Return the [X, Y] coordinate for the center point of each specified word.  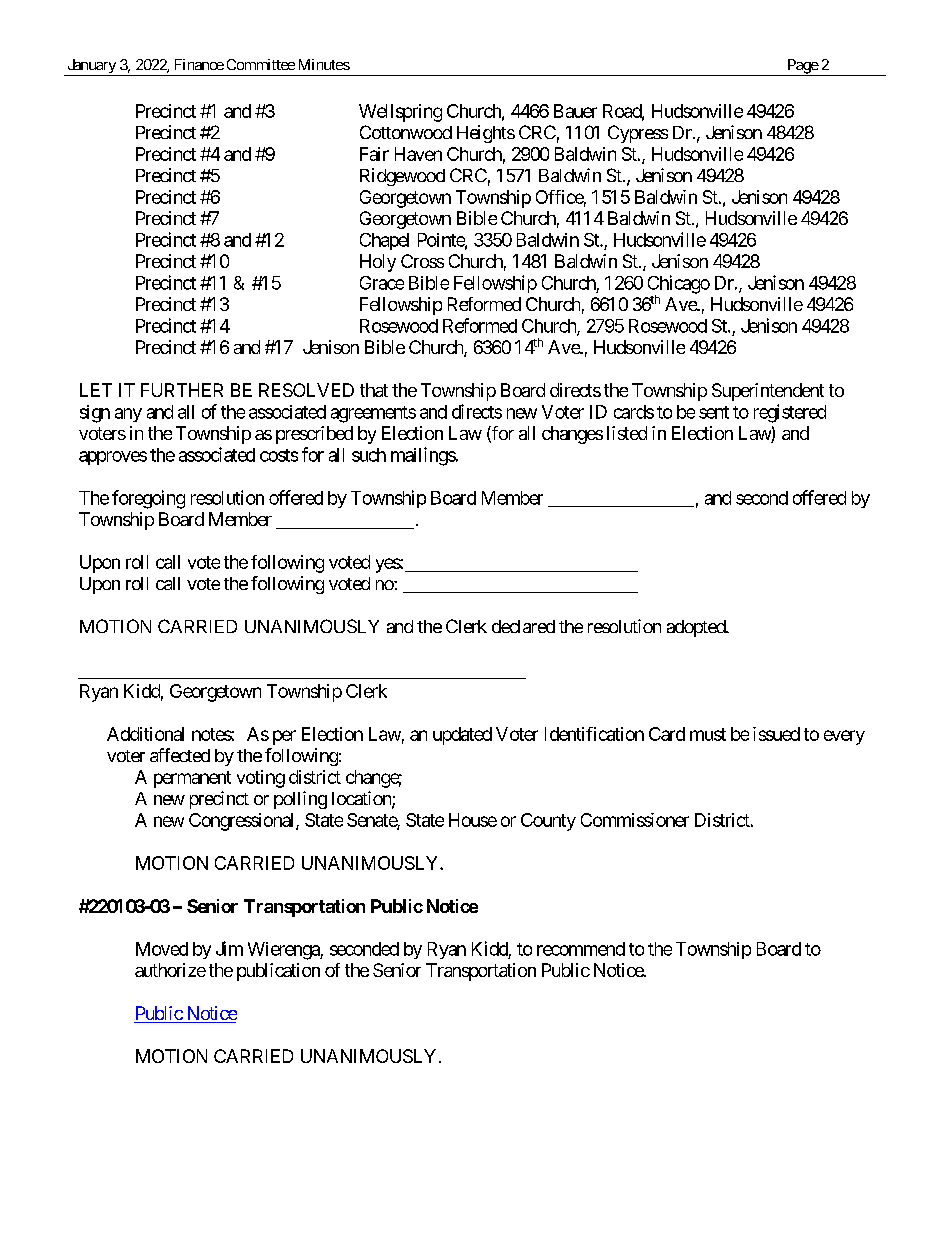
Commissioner [635, 820]
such [369, 455]
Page [802, 67]
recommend [581, 949]
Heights [486, 134]
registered [790, 413]
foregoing [148, 499]
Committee [261, 64]
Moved [162, 949]
